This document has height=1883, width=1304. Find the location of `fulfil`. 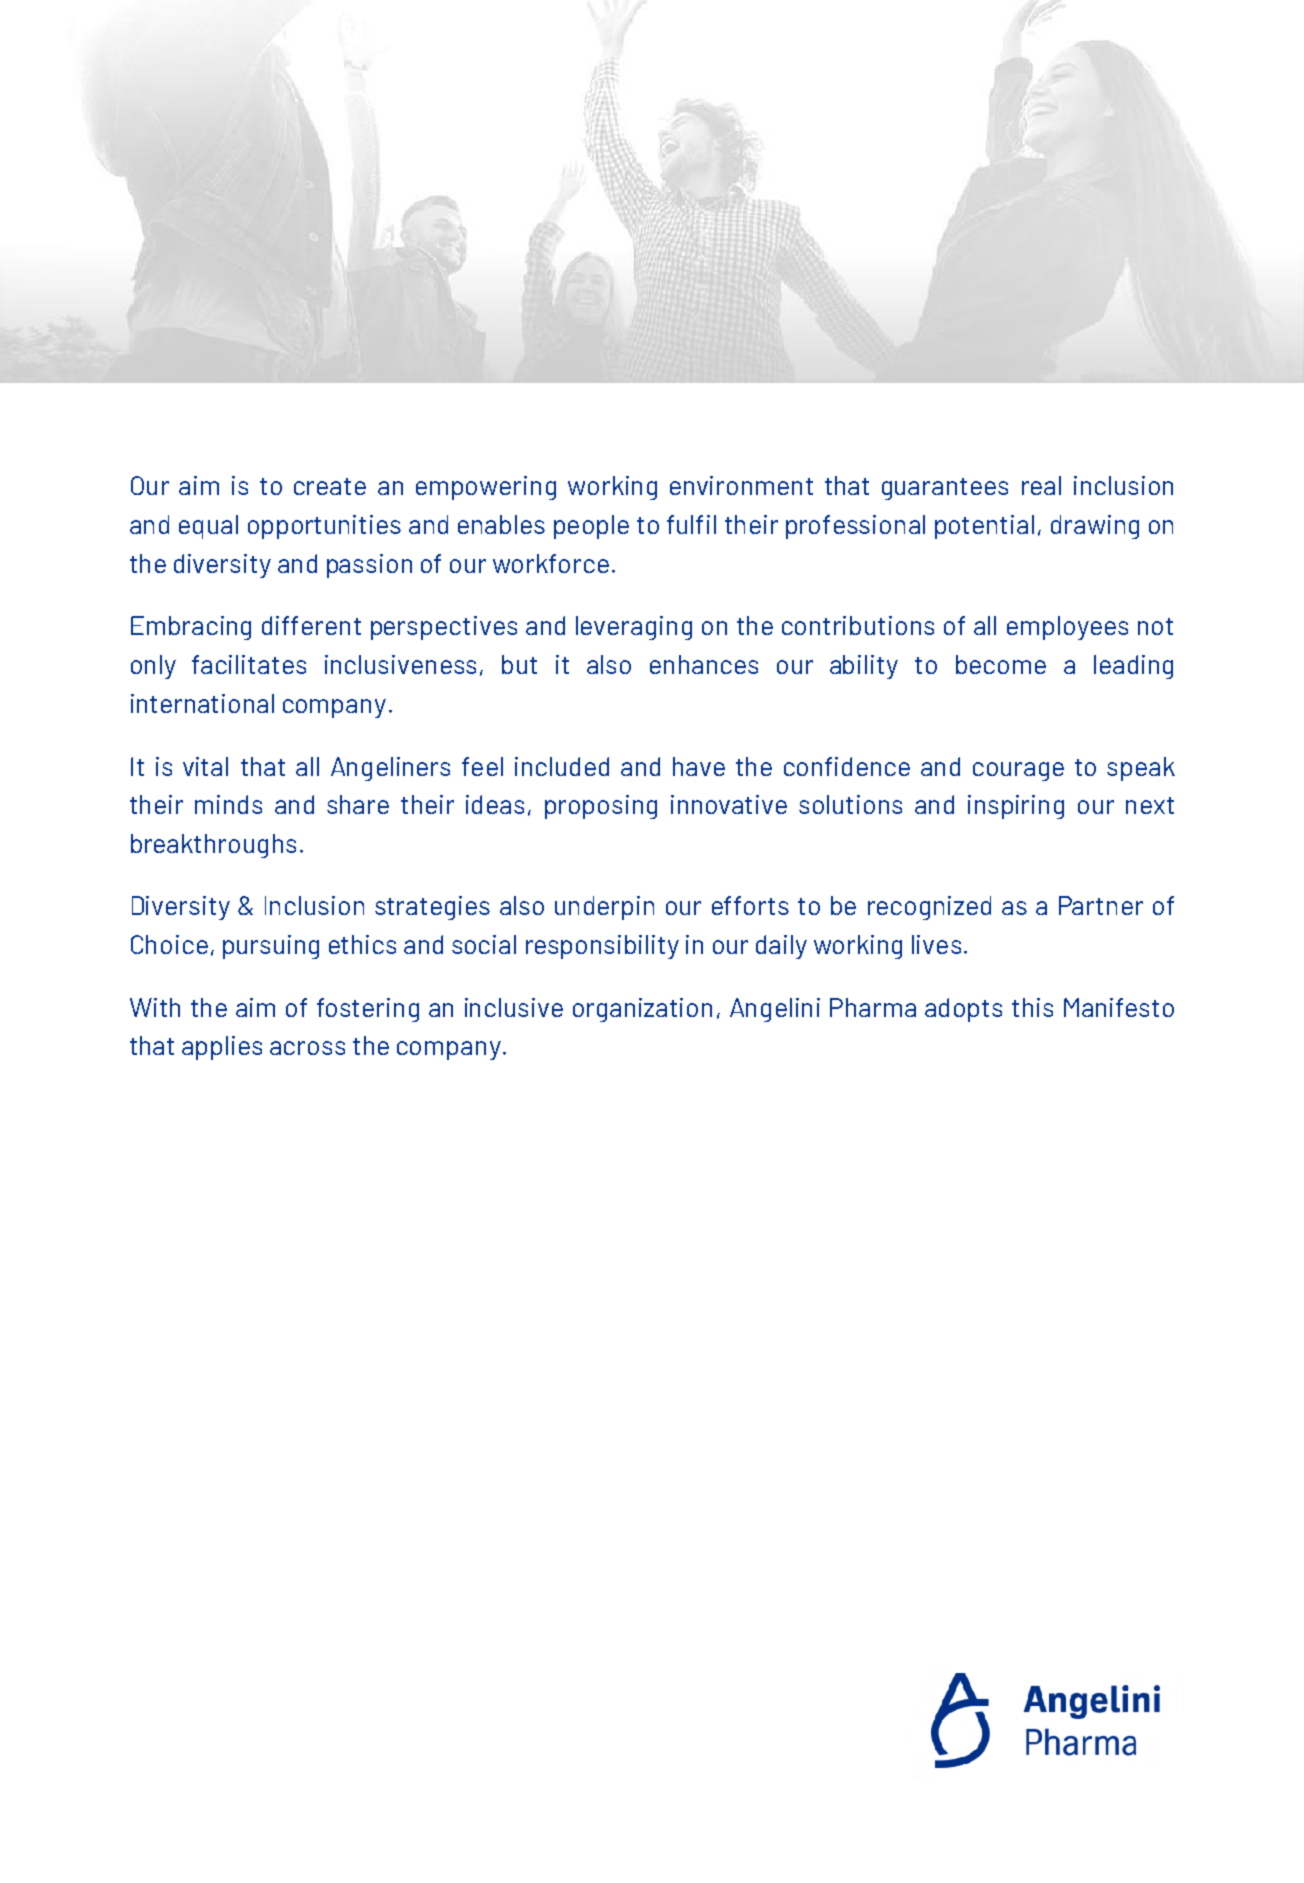

fulfil is located at coordinates (691, 524).
